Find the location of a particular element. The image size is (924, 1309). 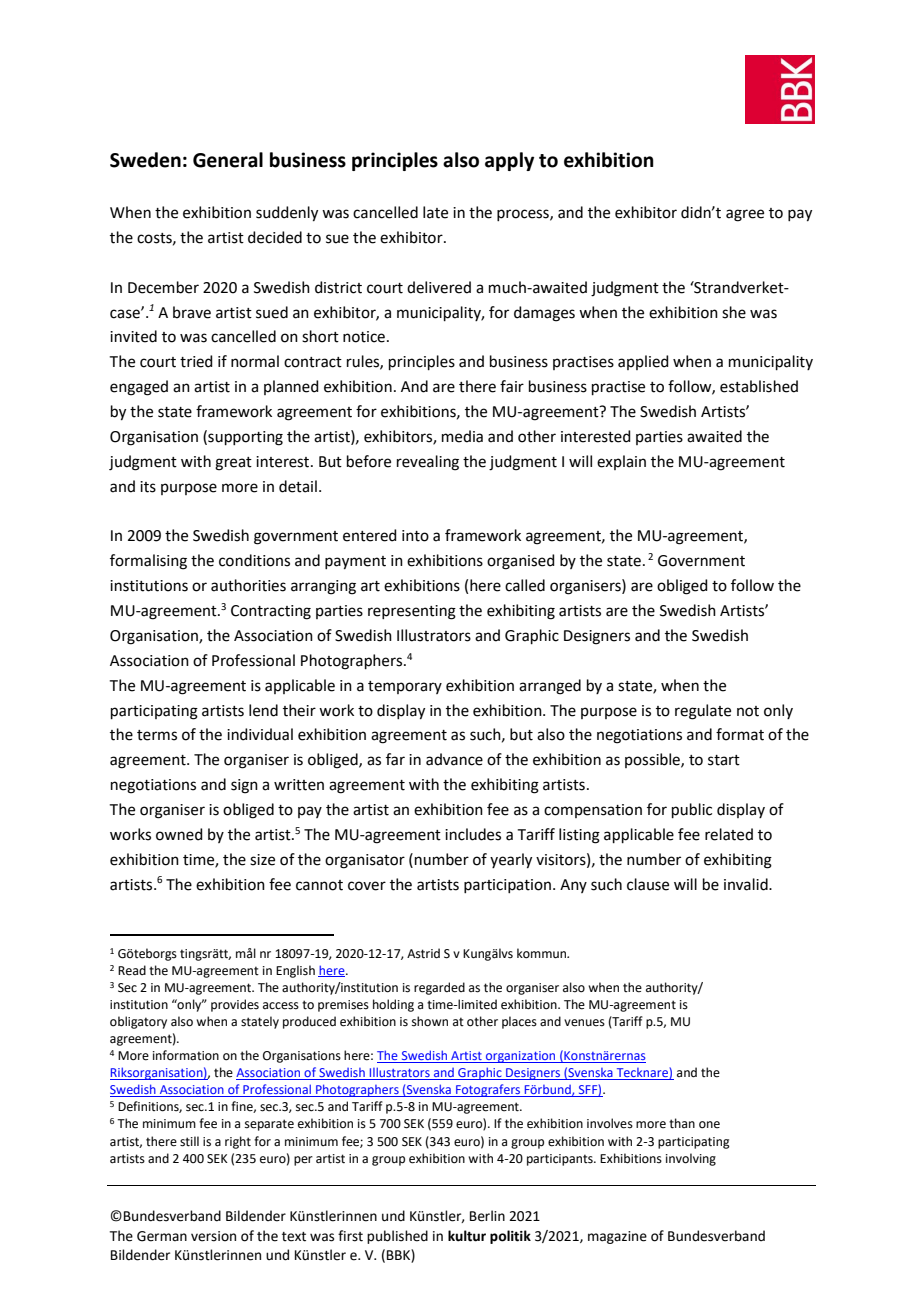

involving is located at coordinates (691, 1159).
